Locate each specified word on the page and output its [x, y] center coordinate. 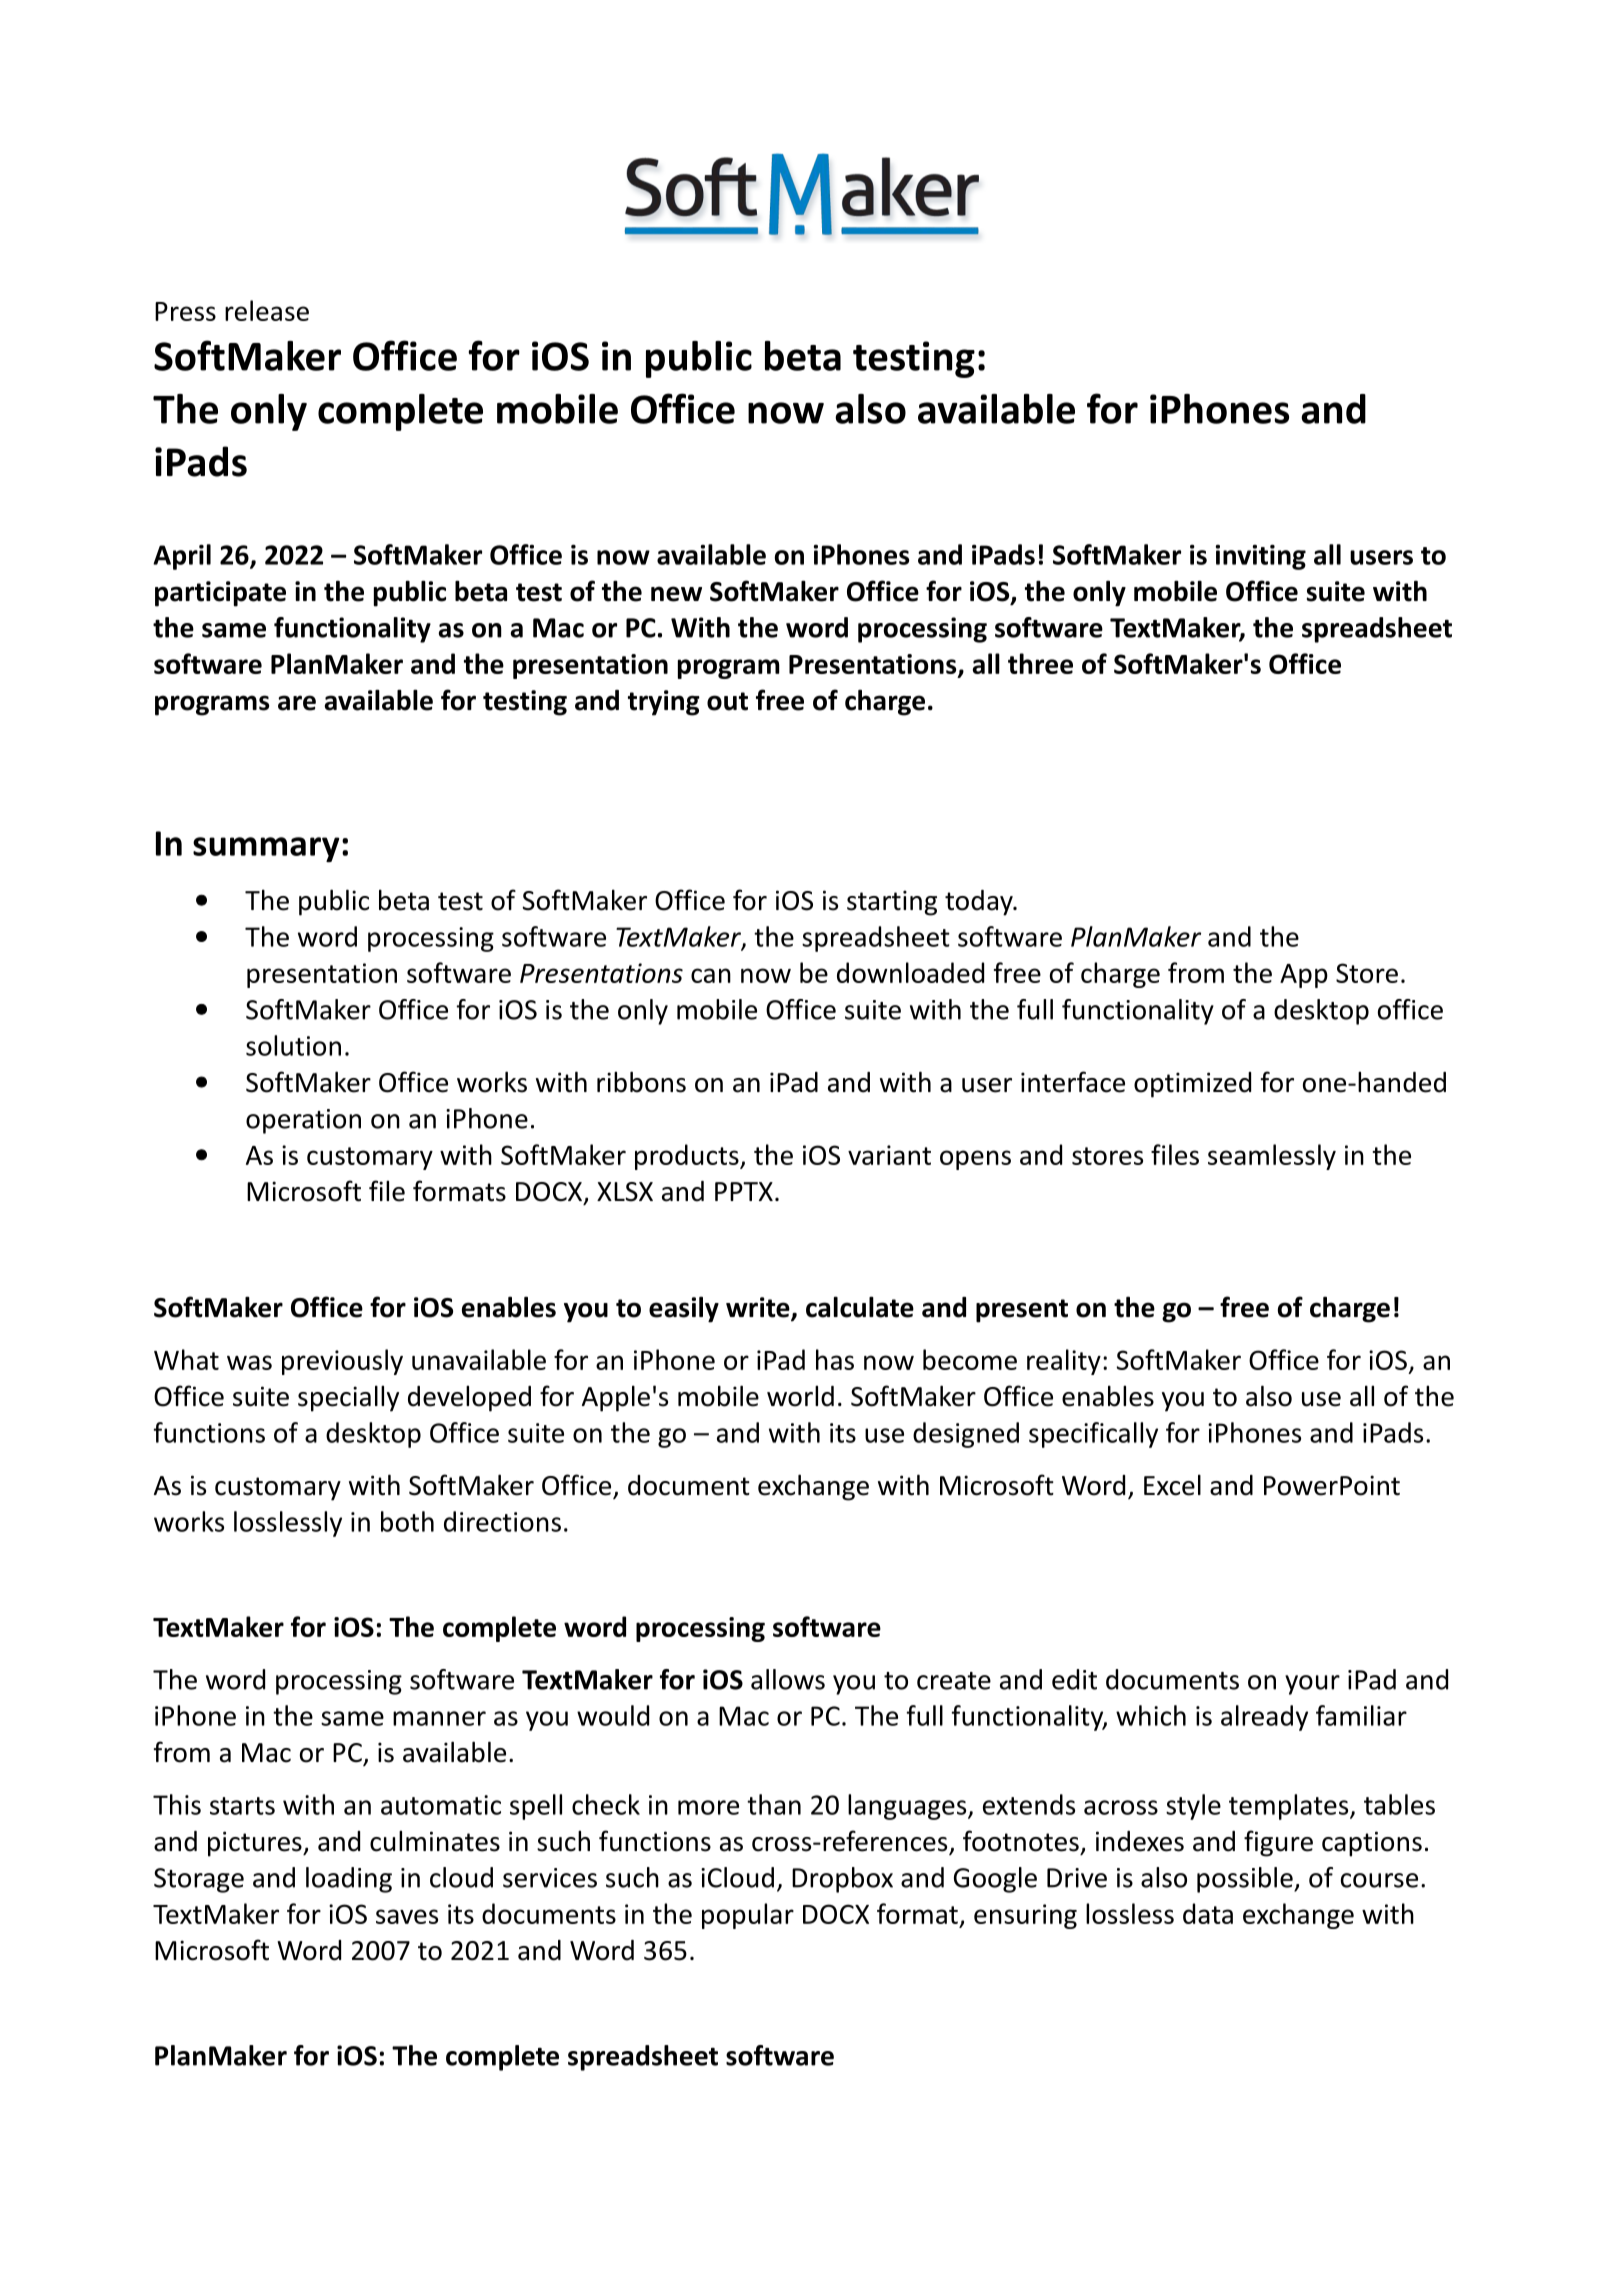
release [267, 310]
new [676, 594]
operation [303, 1121]
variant [889, 1155]
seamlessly [1272, 1157]
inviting [1261, 557]
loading [349, 1880]
